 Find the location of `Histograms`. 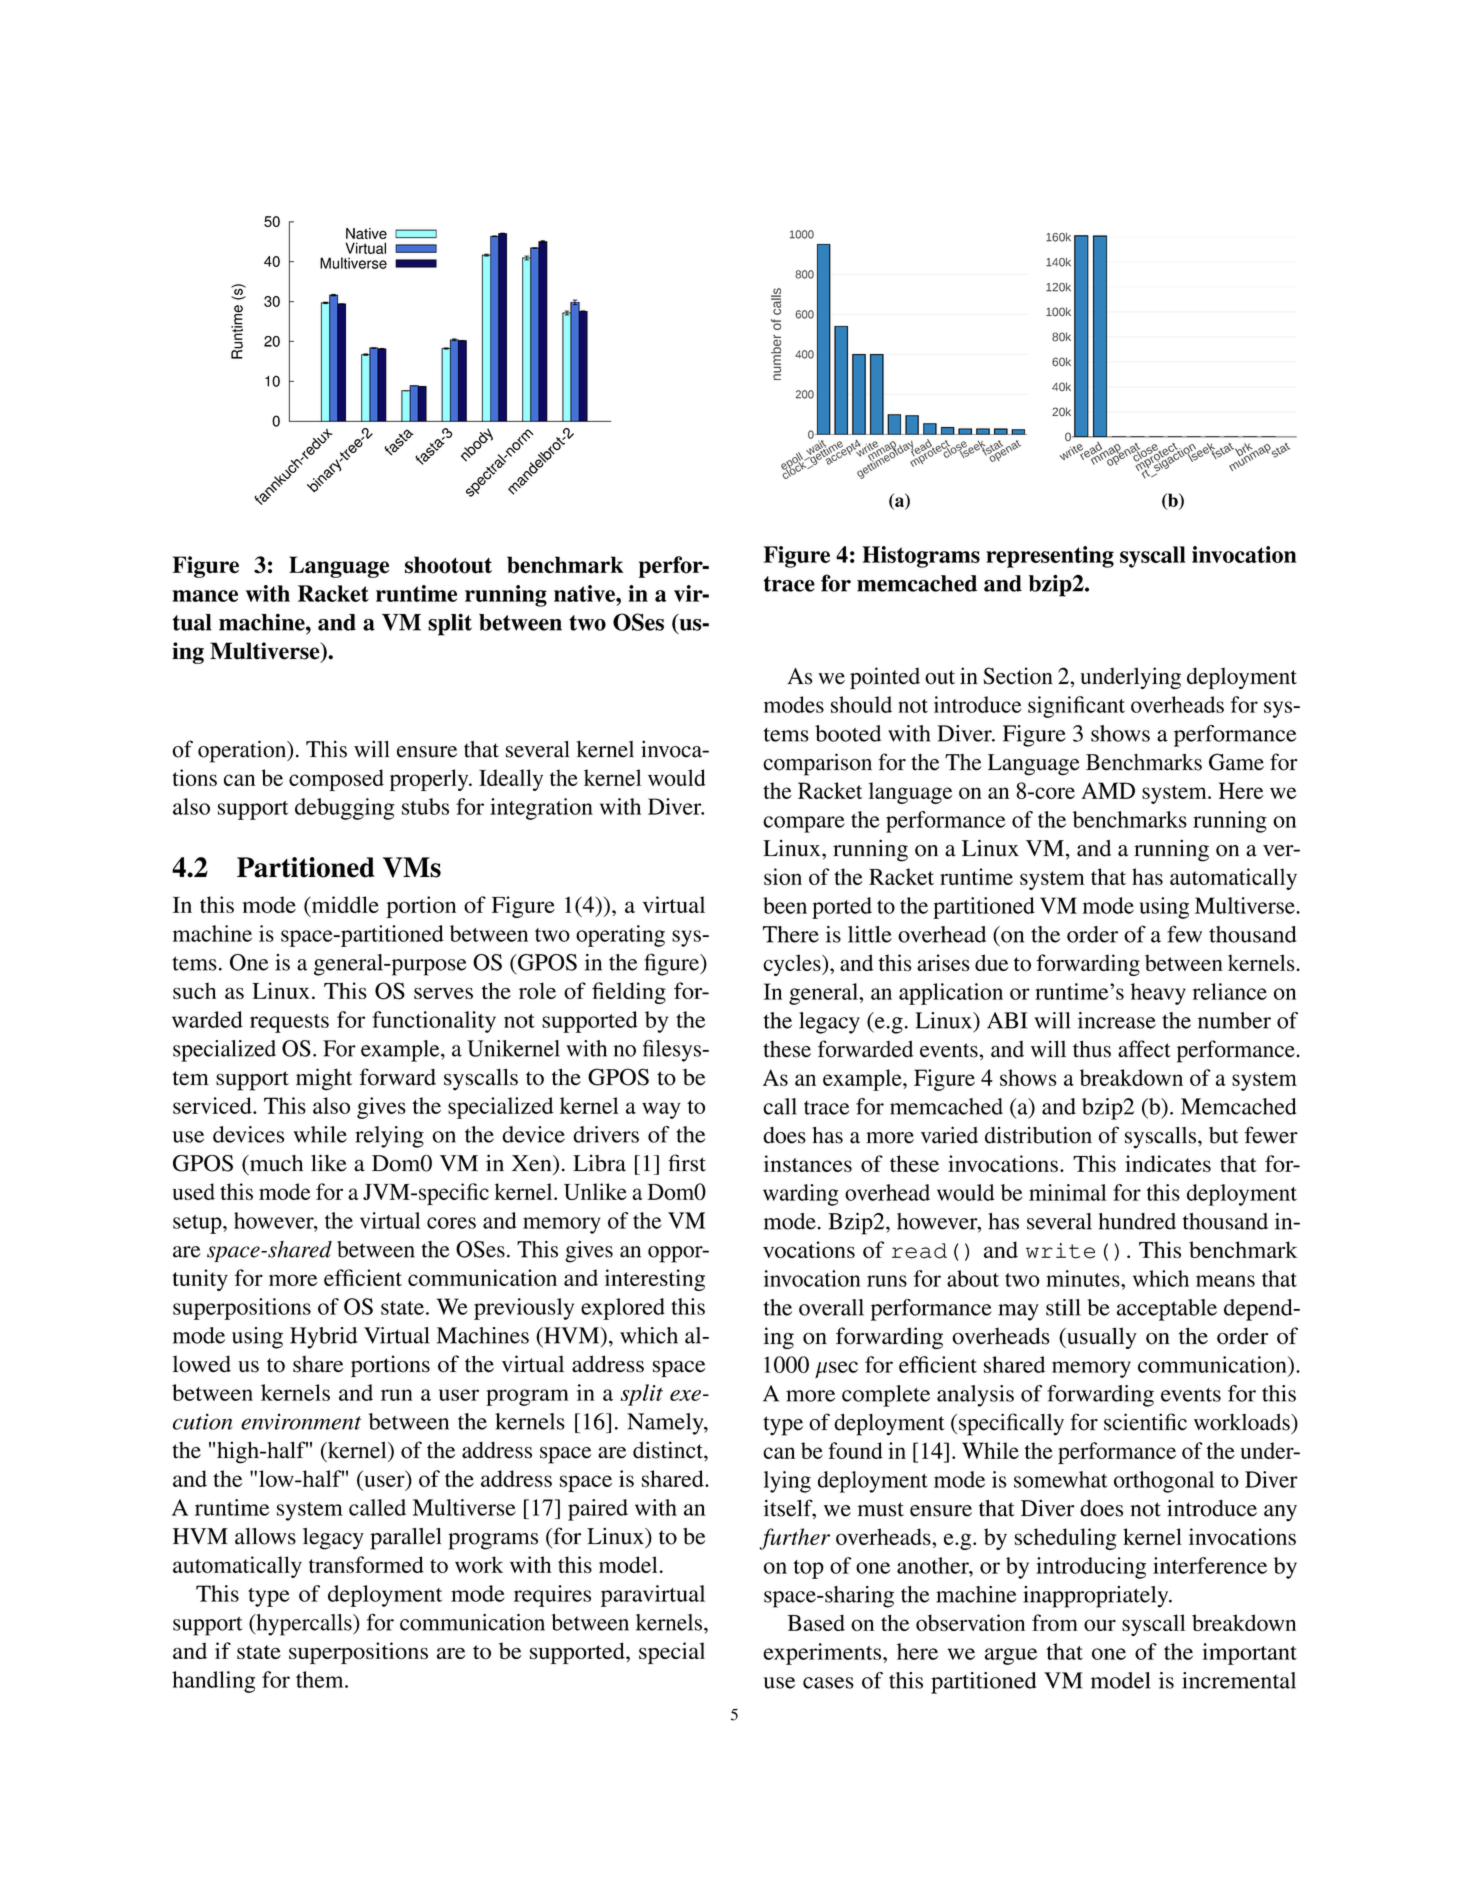

Histograms is located at coordinates (921, 557).
